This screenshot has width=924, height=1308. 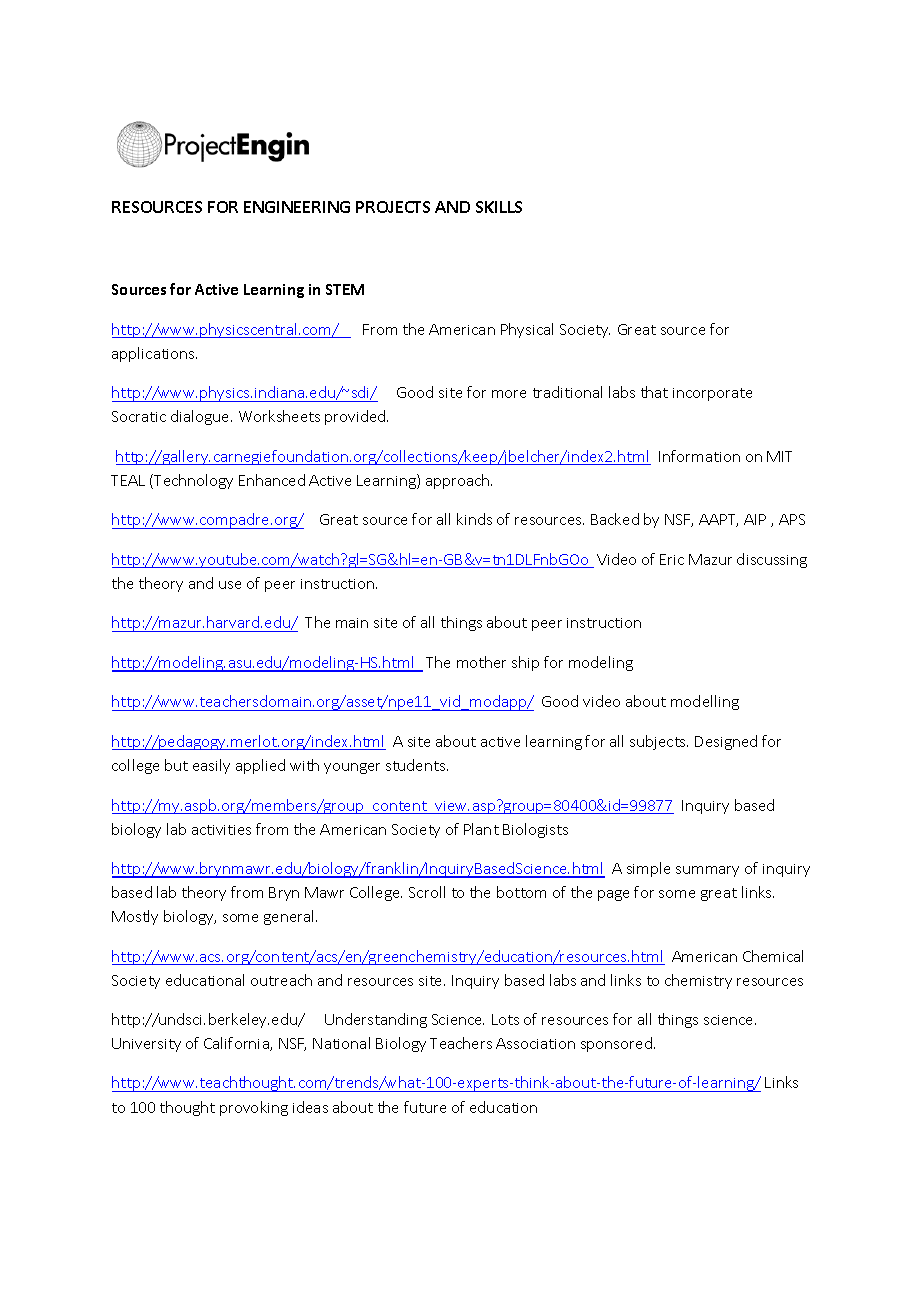 What do you see at coordinates (297, 207) in the screenshot?
I see `ENGINEERING` at bounding box center [297, 207].
